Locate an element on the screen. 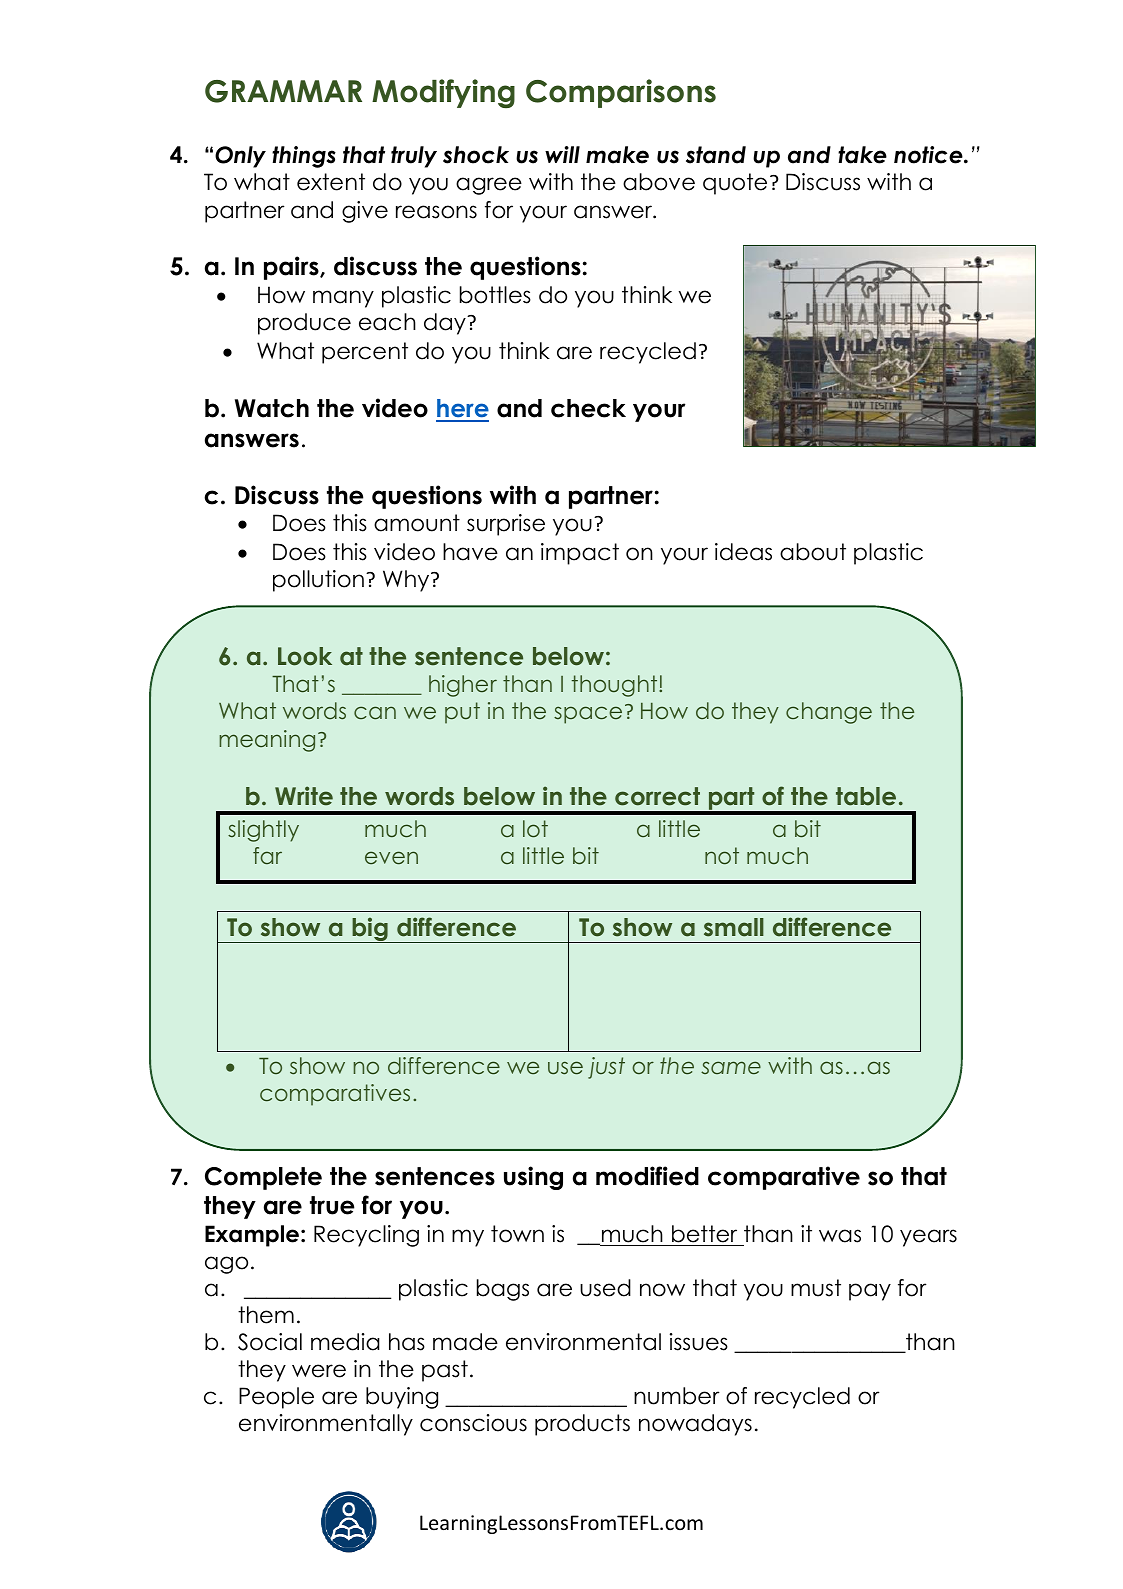 Image resolution: width=1123 pixels, height=1589 pixels. table is located at coordinates (866, 796).
